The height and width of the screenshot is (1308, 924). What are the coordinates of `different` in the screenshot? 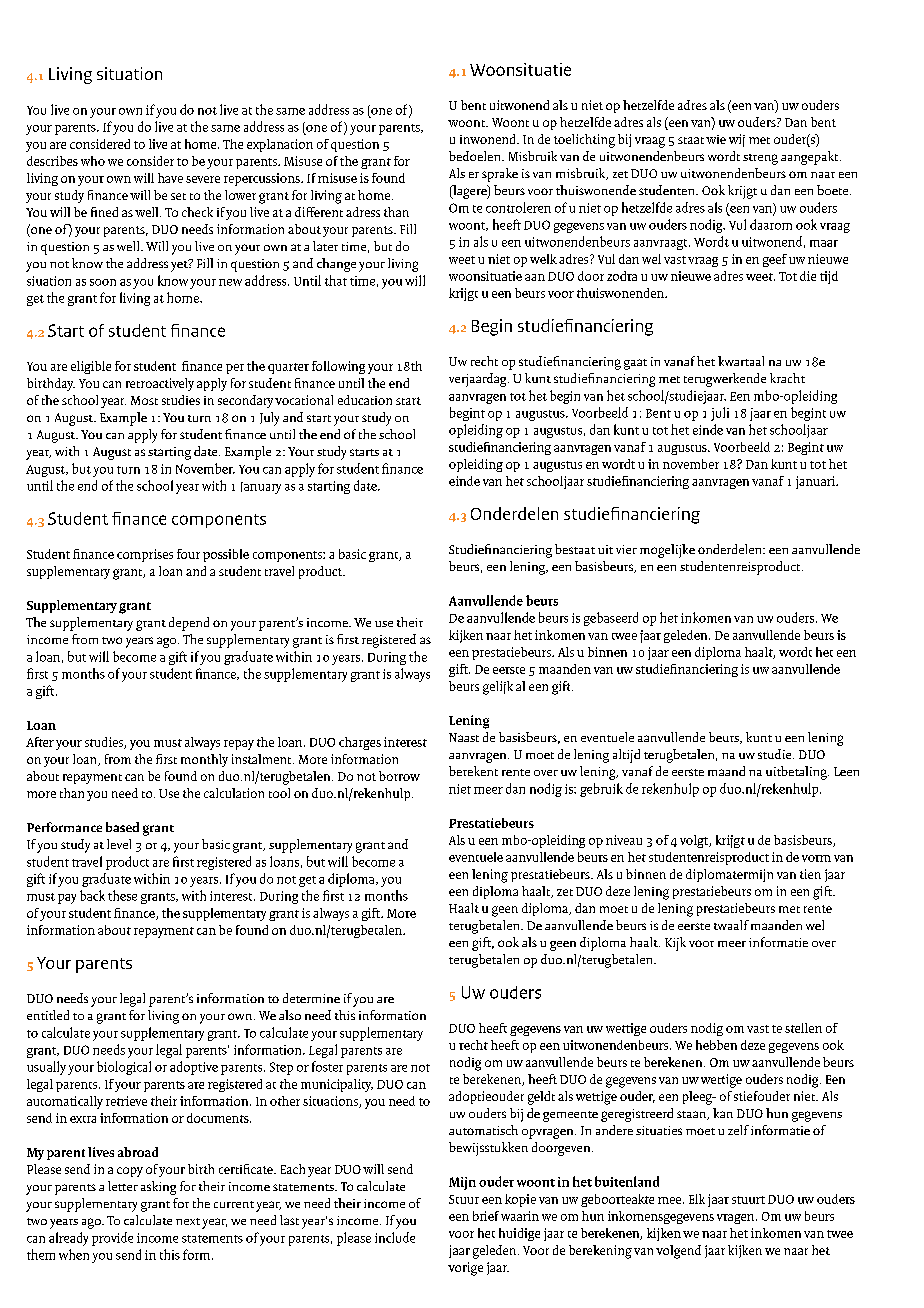 It's located at (319, 212).
